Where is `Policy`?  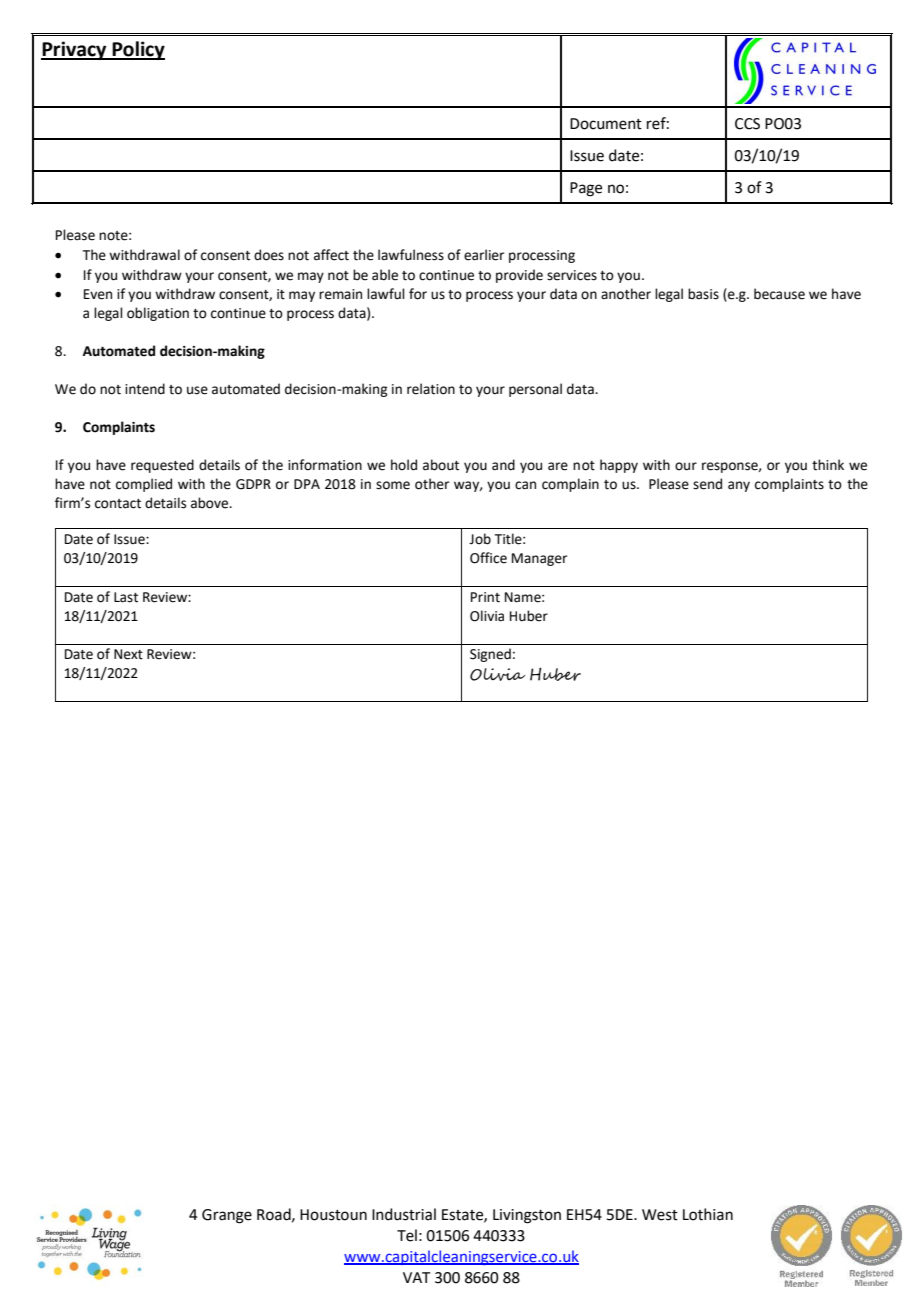
Policy is located at coordinates (137, 50).
